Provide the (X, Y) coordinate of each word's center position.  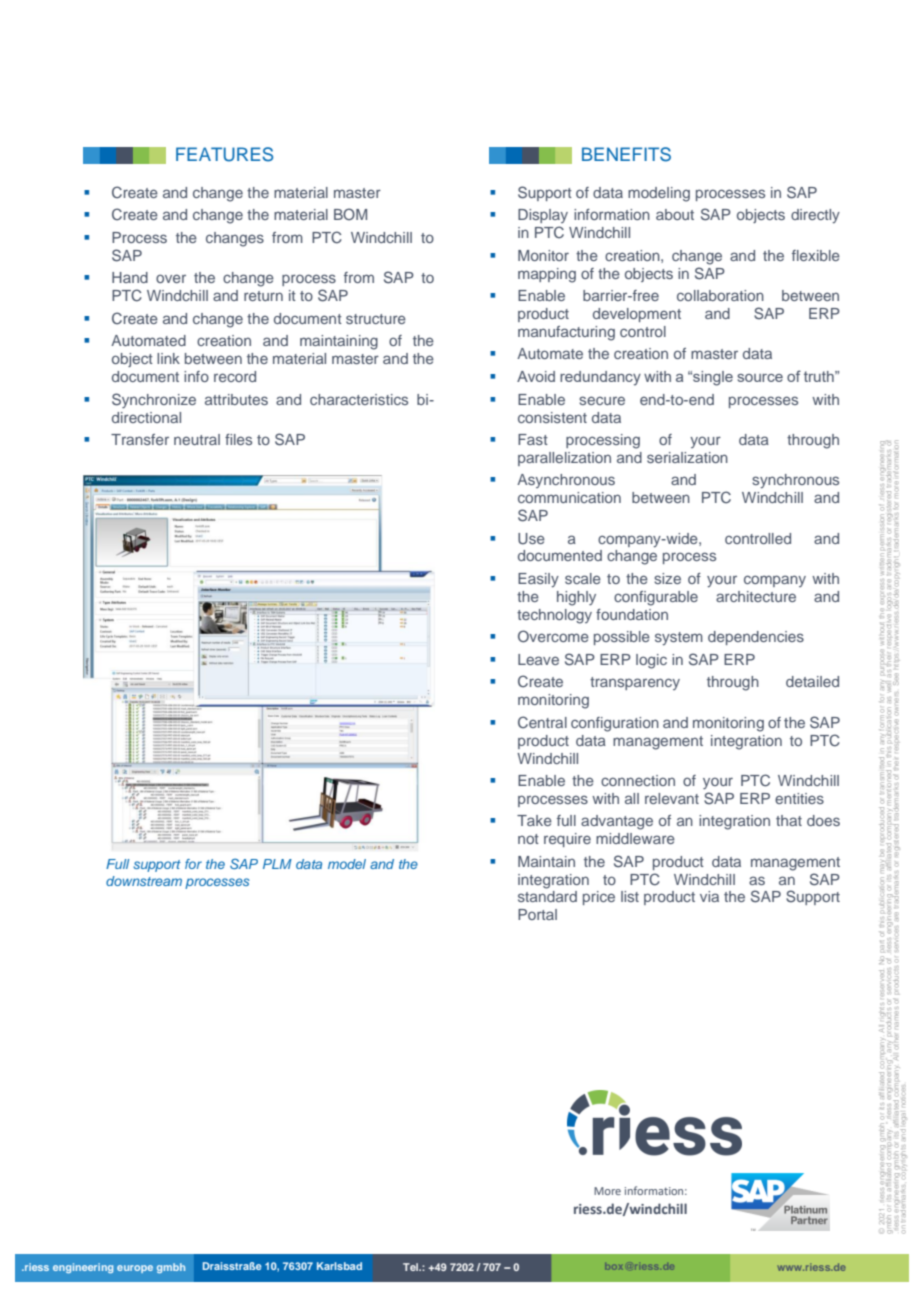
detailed (812, 681)
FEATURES (224, 154)
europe (135, 1269)
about (675, 214)
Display (543, 216)
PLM (277, 864)
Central (542, 722)
